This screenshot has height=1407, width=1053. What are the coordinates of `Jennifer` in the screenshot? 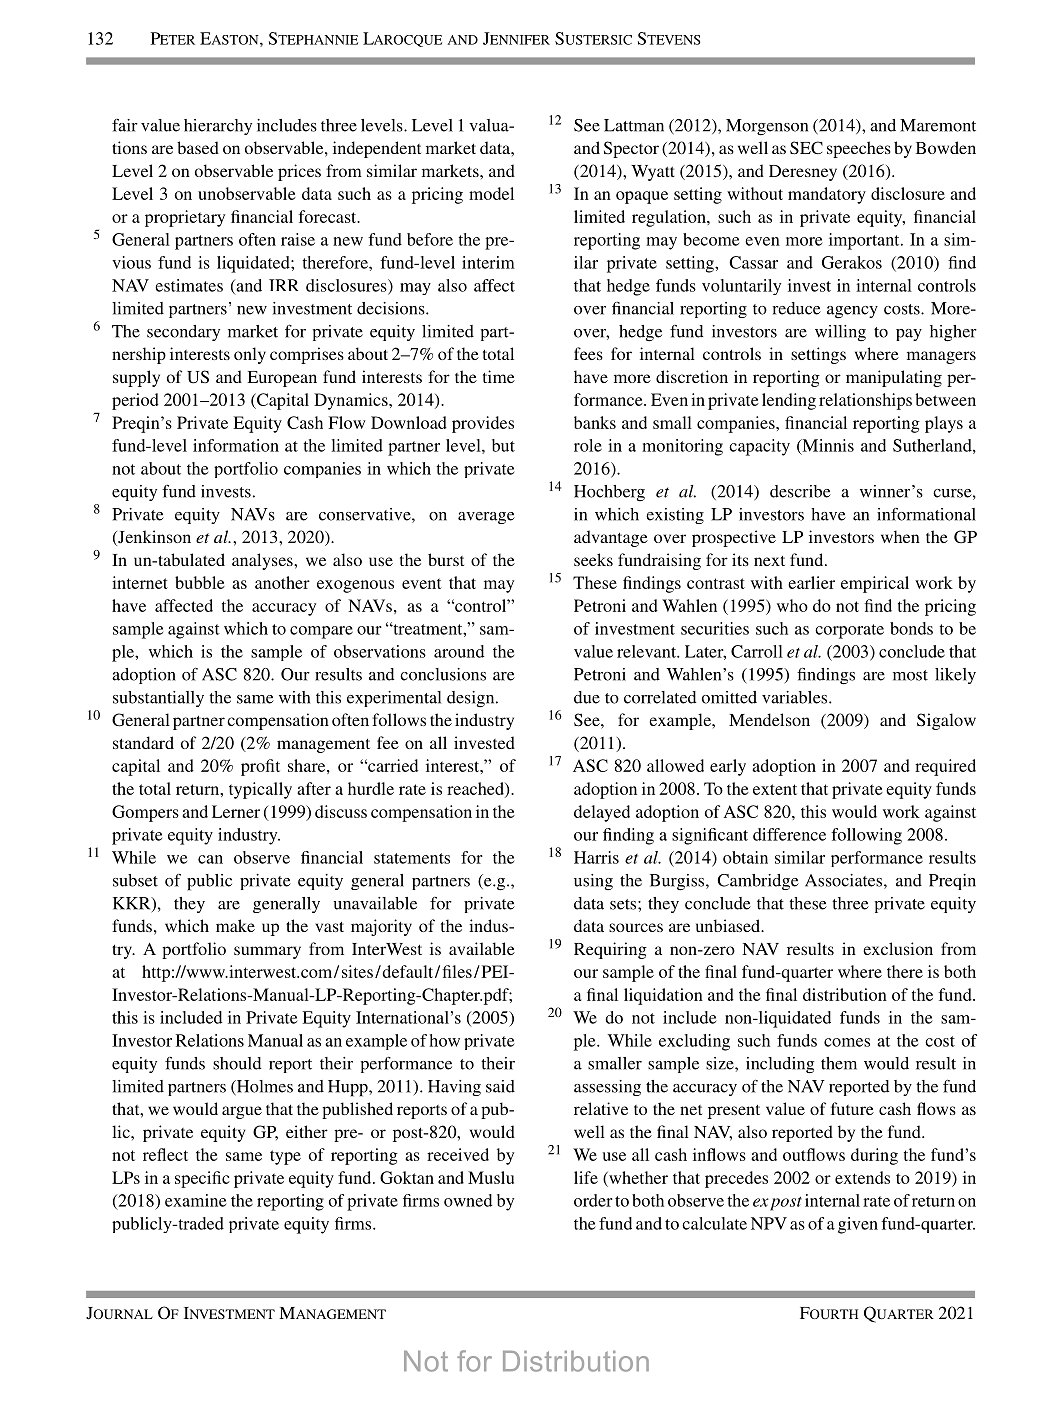 It's located at (516, 38).
